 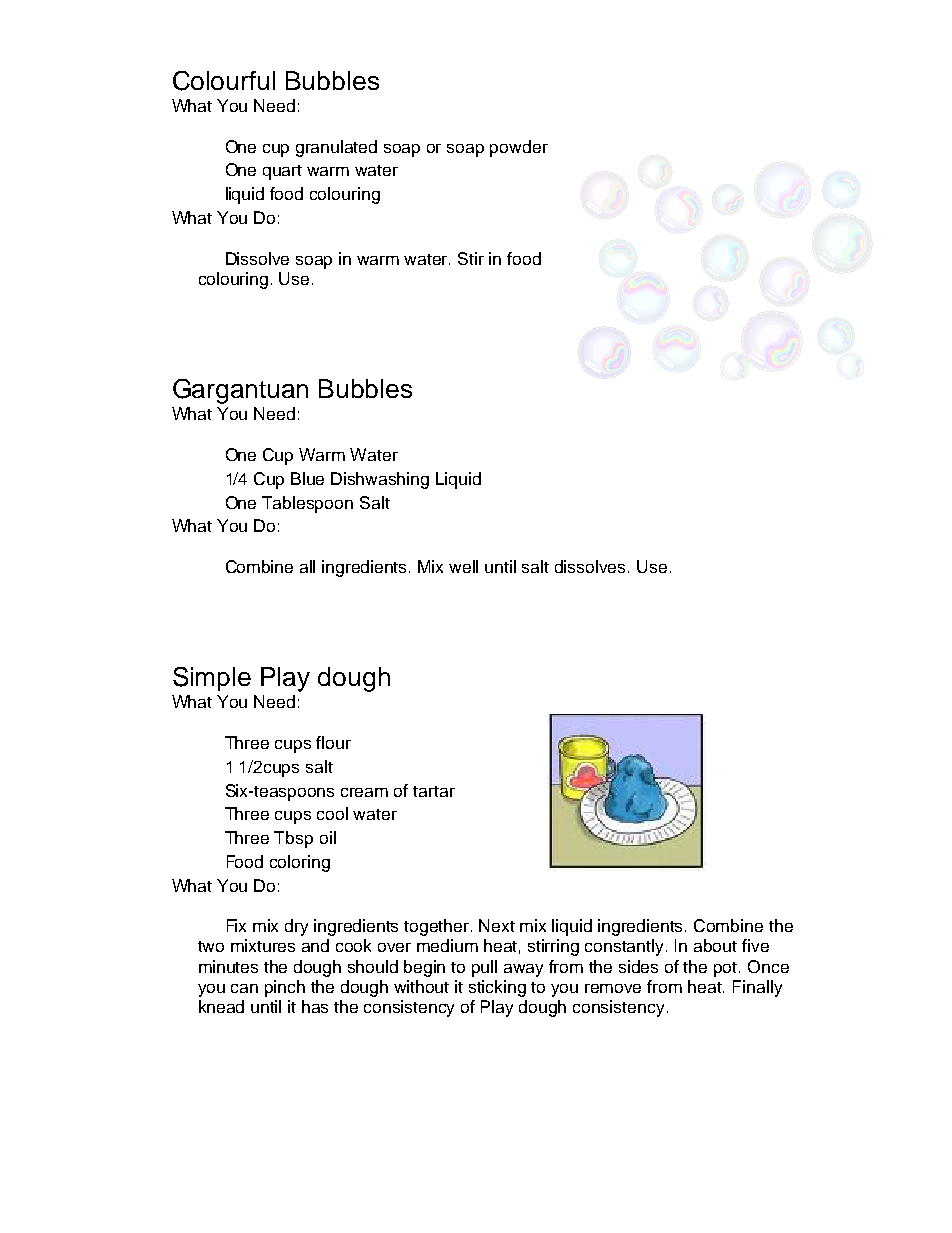 I want to click on tartar, so click(x=434, y=791).
